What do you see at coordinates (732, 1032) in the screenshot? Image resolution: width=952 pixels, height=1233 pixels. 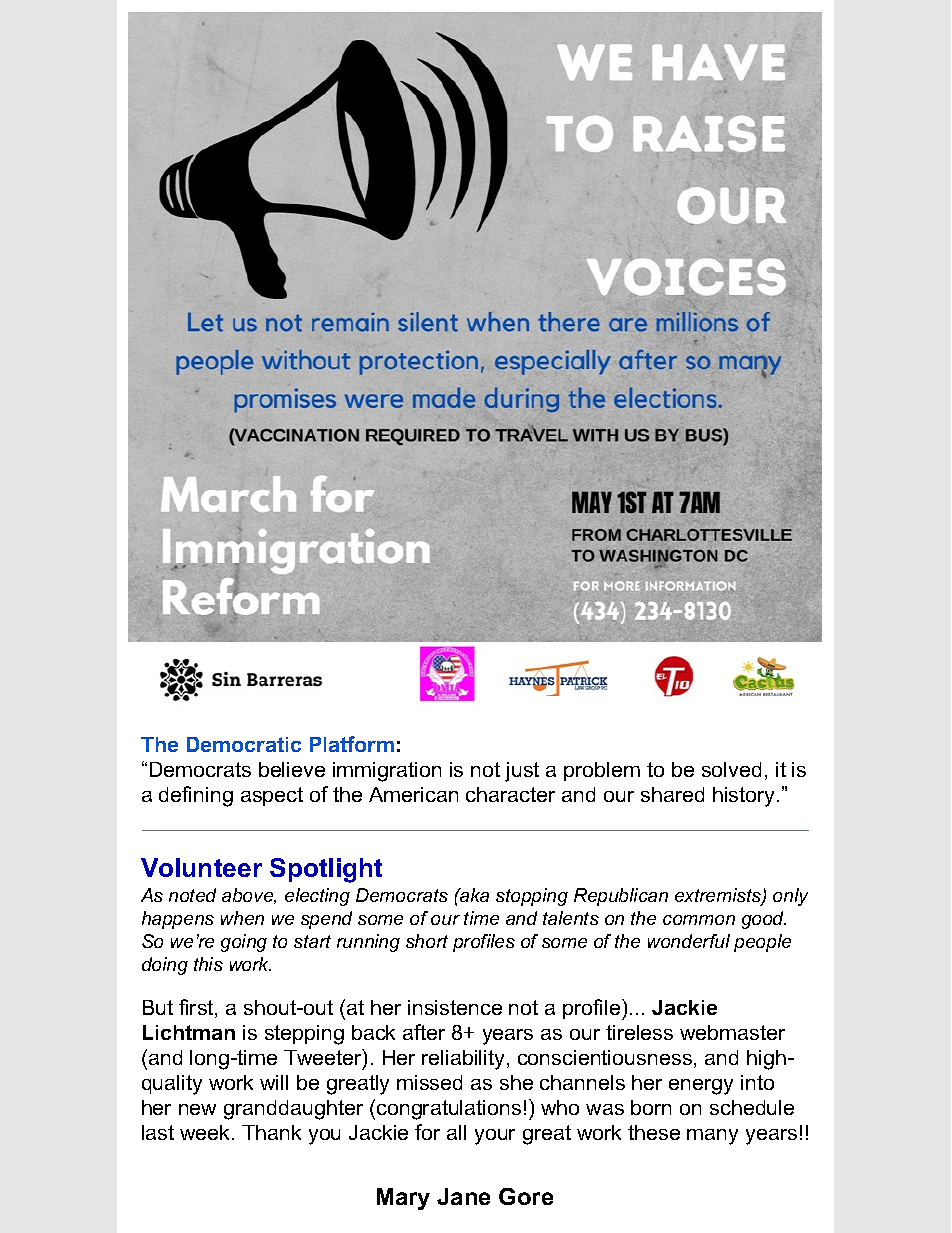 I see `webmaster` at bounding box center [732, 1032].
